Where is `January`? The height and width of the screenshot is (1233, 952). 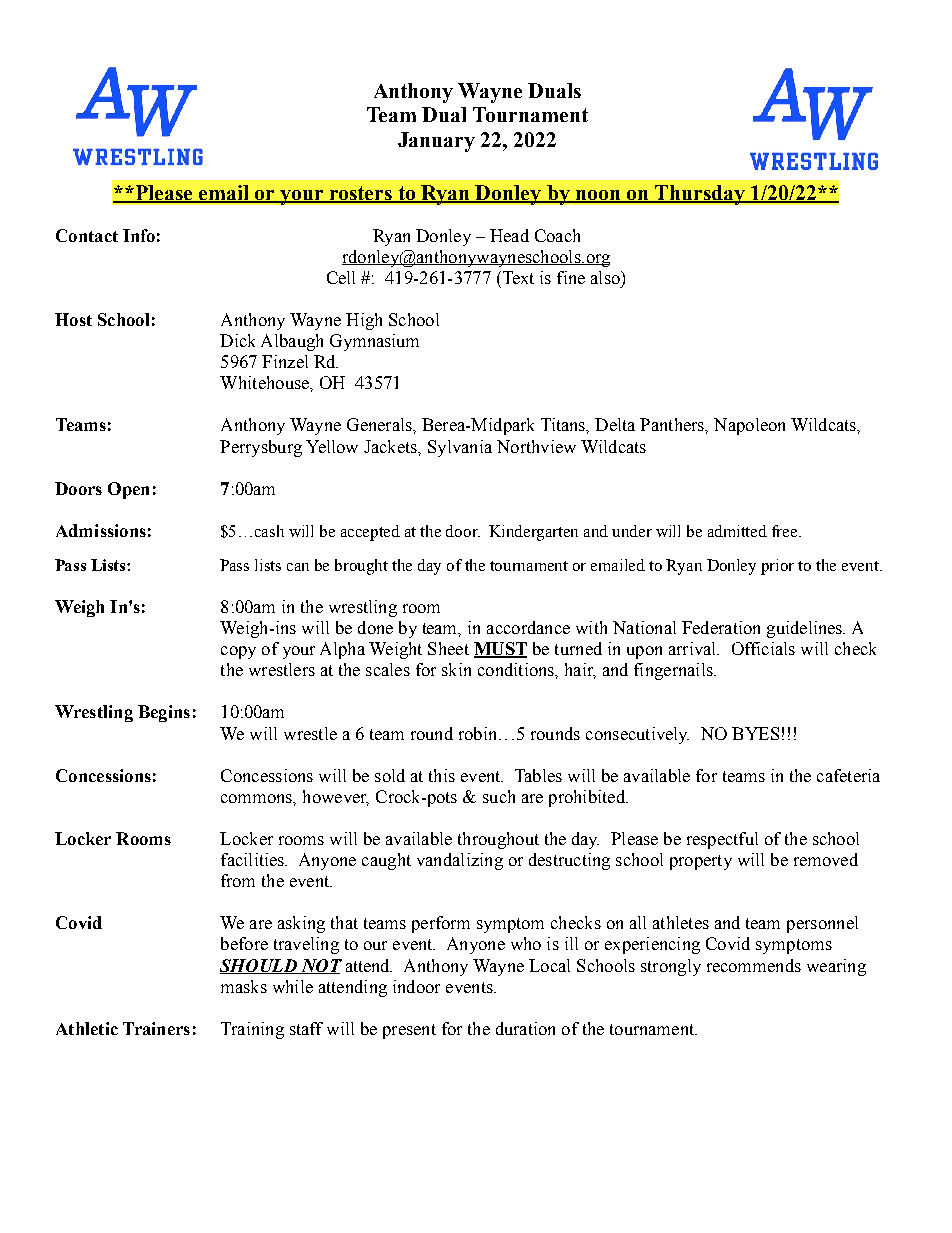 January is located at coordinates (436, 142).
